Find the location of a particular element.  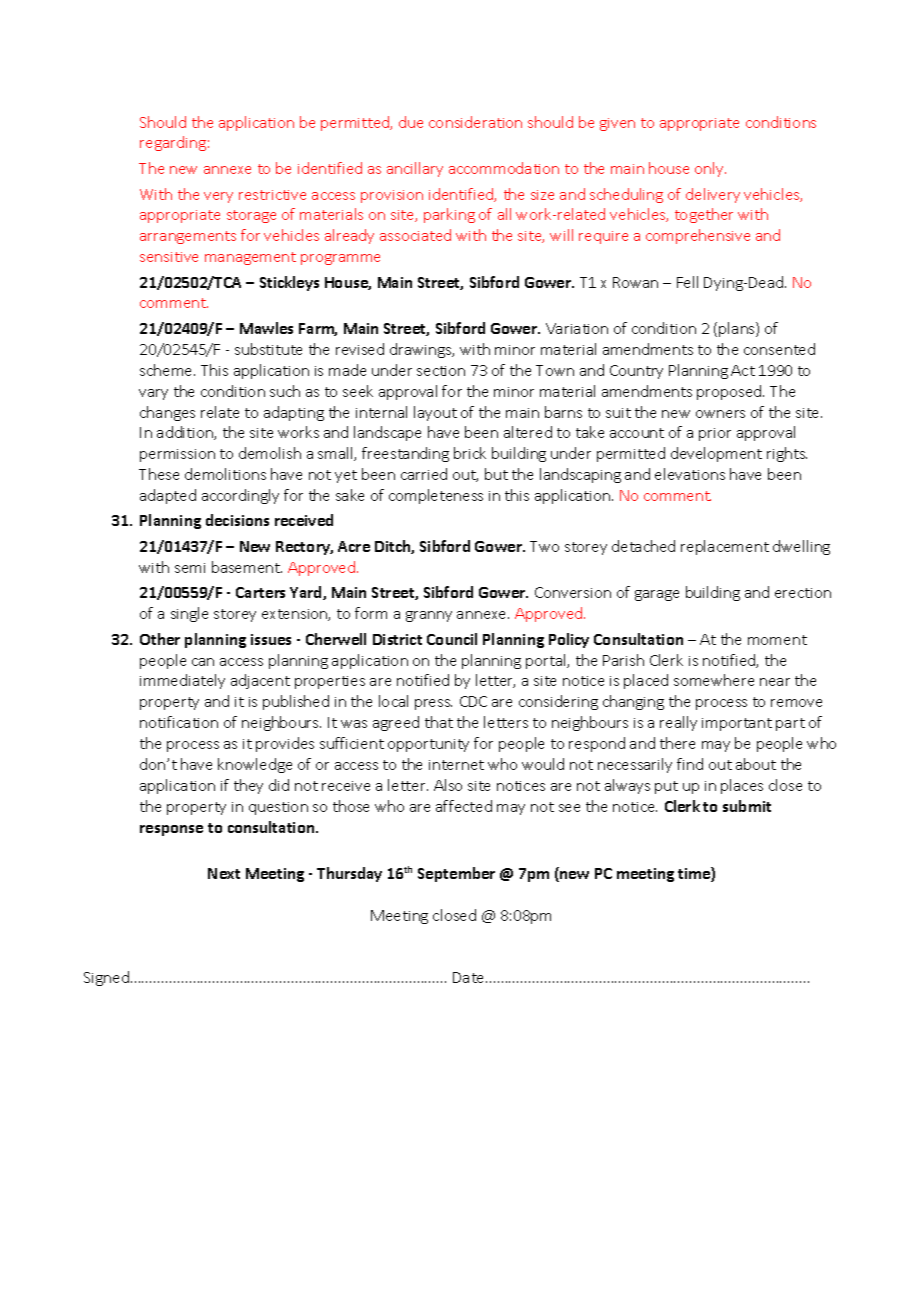

replacement is located at coordinates (725, 547).
